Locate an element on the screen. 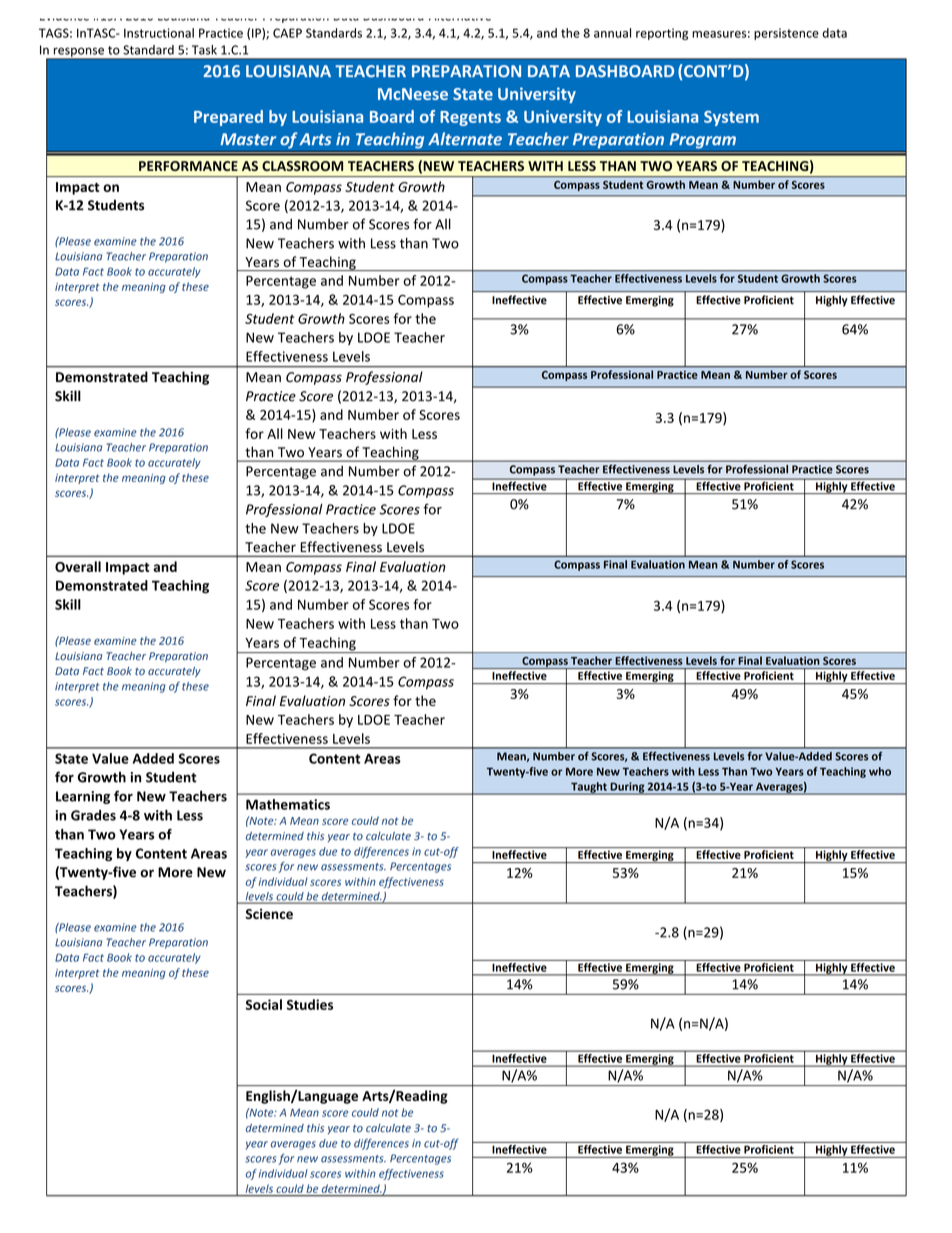  Task is located at coordinates (204, 50).
